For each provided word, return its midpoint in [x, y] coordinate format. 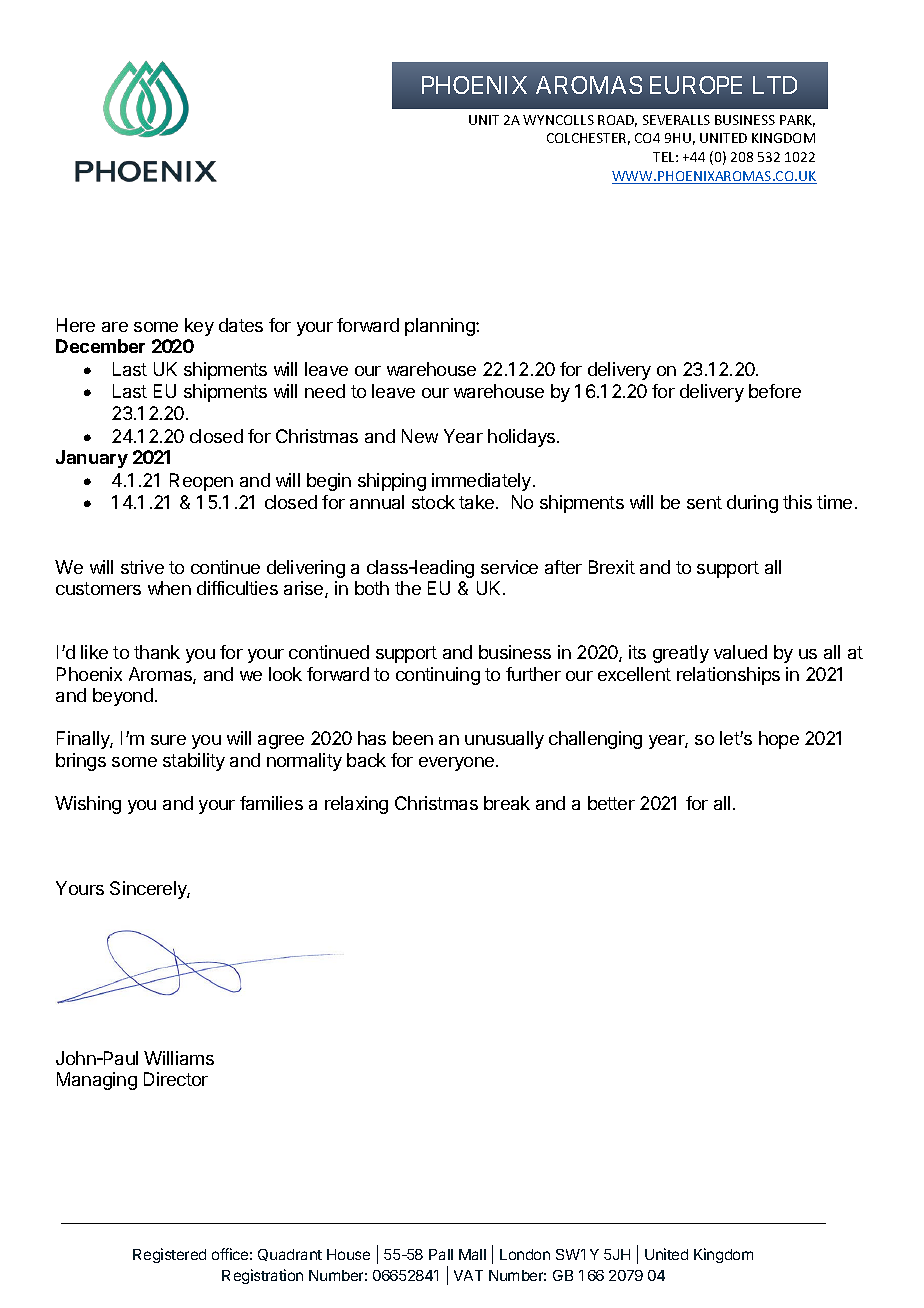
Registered [169, 1255]
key [199, 327]
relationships [728, 676]
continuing [438, 676]
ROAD [617, 121]
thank [157, 652]
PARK [797, 121]
